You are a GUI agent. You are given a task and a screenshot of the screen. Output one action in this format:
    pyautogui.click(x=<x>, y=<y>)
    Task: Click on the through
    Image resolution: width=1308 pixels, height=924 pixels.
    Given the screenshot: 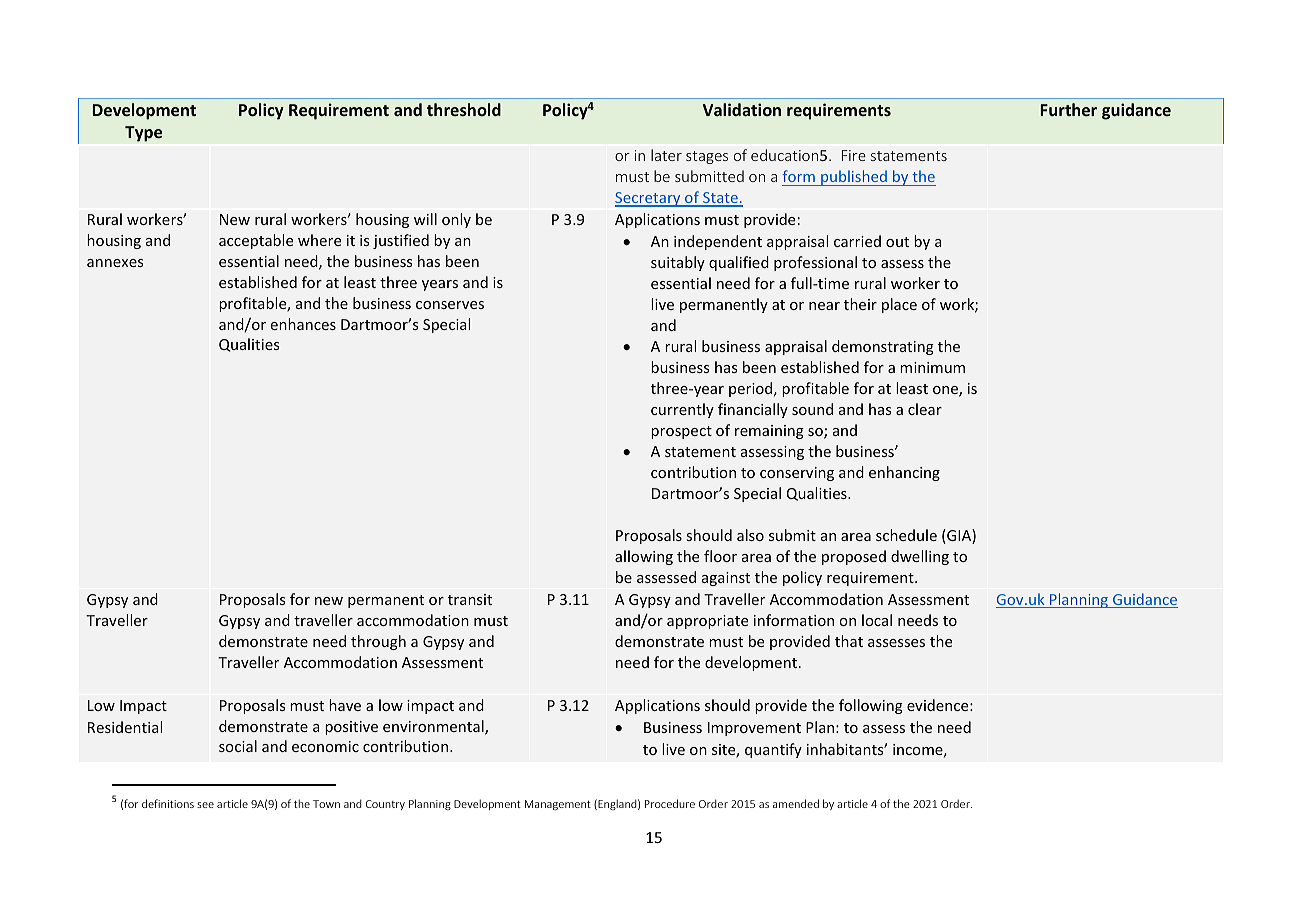 What is the action you would take?
    pyautogui.click(x=378, y=642)
